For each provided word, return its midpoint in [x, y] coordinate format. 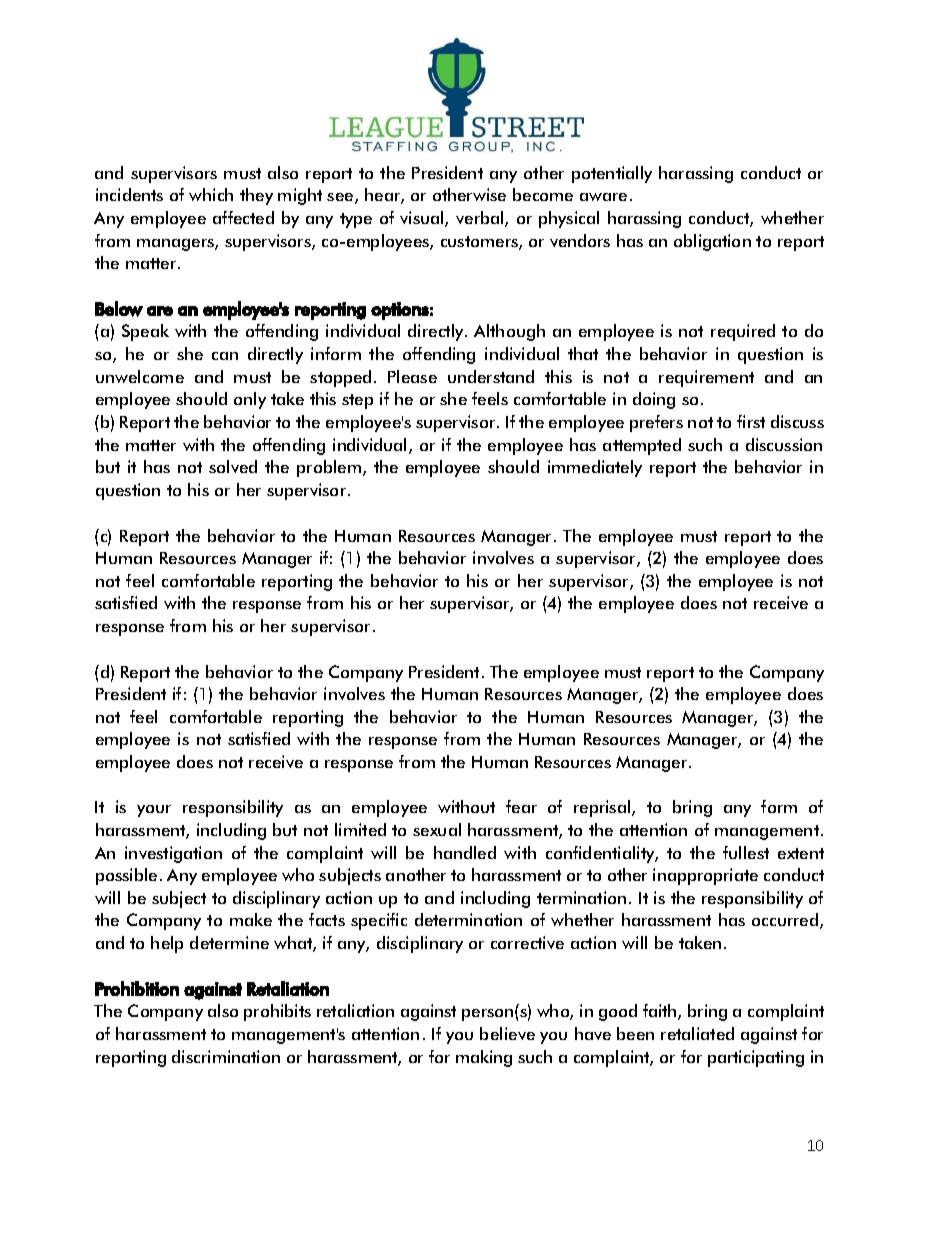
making [484, 1058]
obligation [712, 242]
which [211, 194]
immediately [595, 468]
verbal [481, 219]
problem [329, 468]
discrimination [226, 1056]
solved [233, 466]
